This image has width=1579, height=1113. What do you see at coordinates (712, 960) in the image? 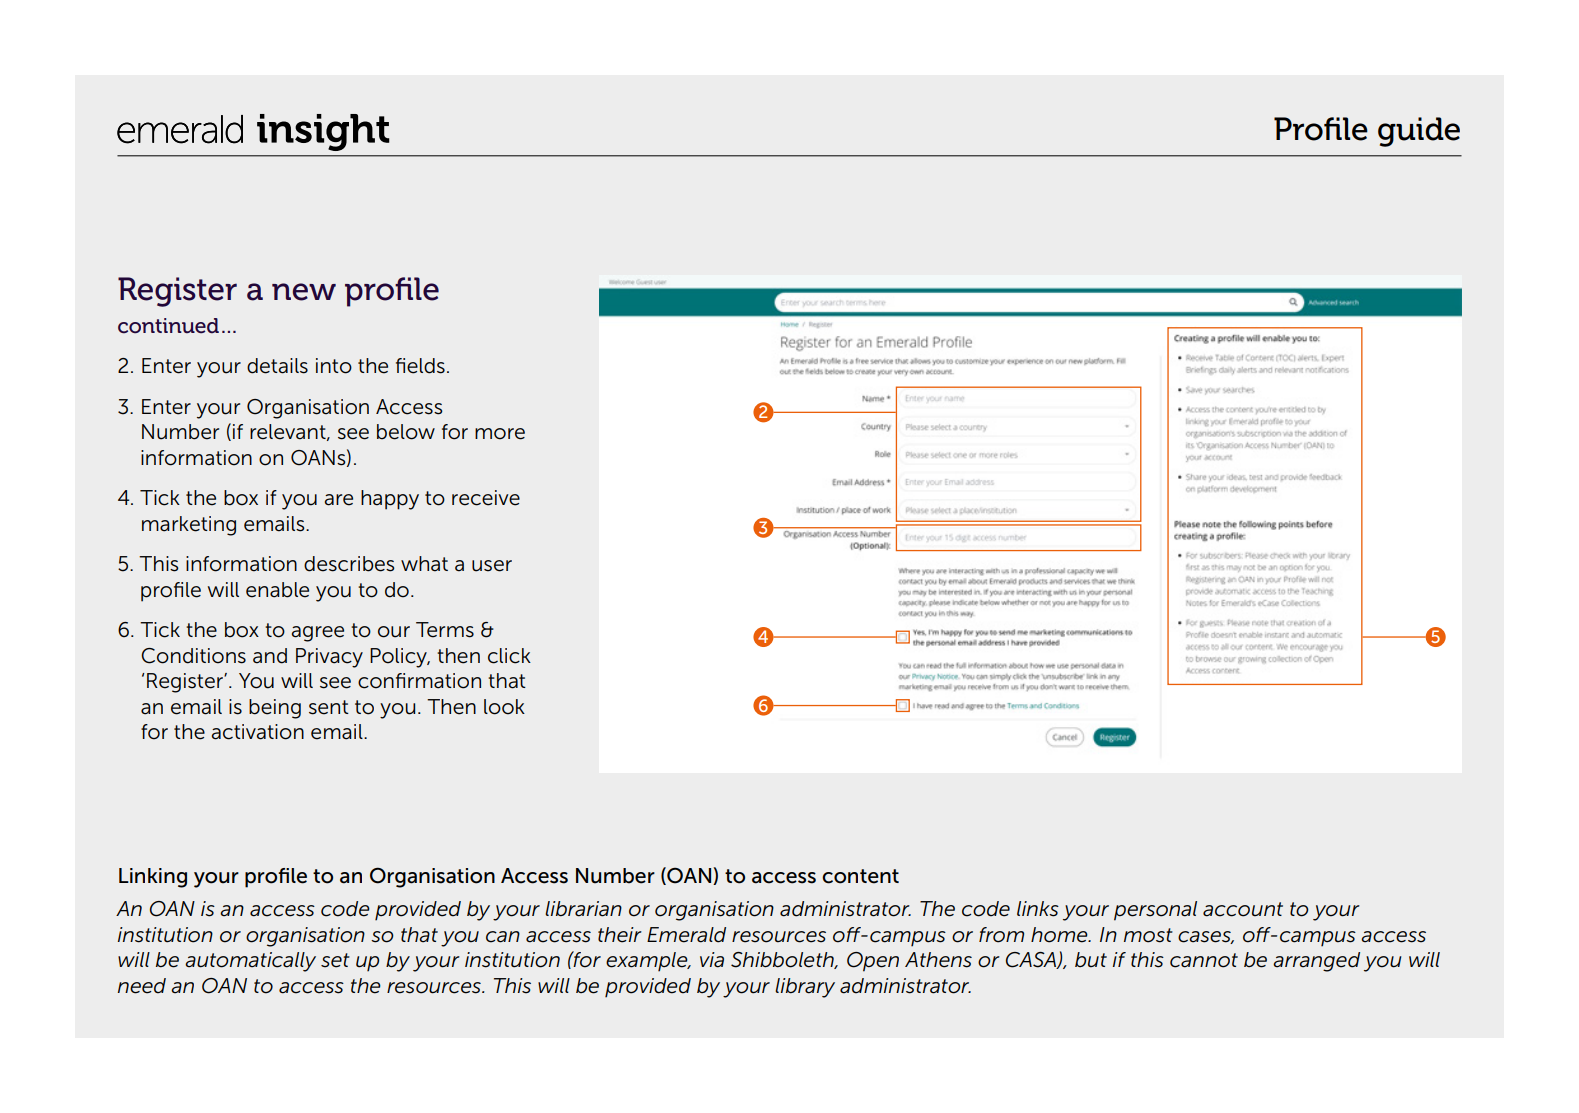
I see `via` at bounding box center [712, 960].
